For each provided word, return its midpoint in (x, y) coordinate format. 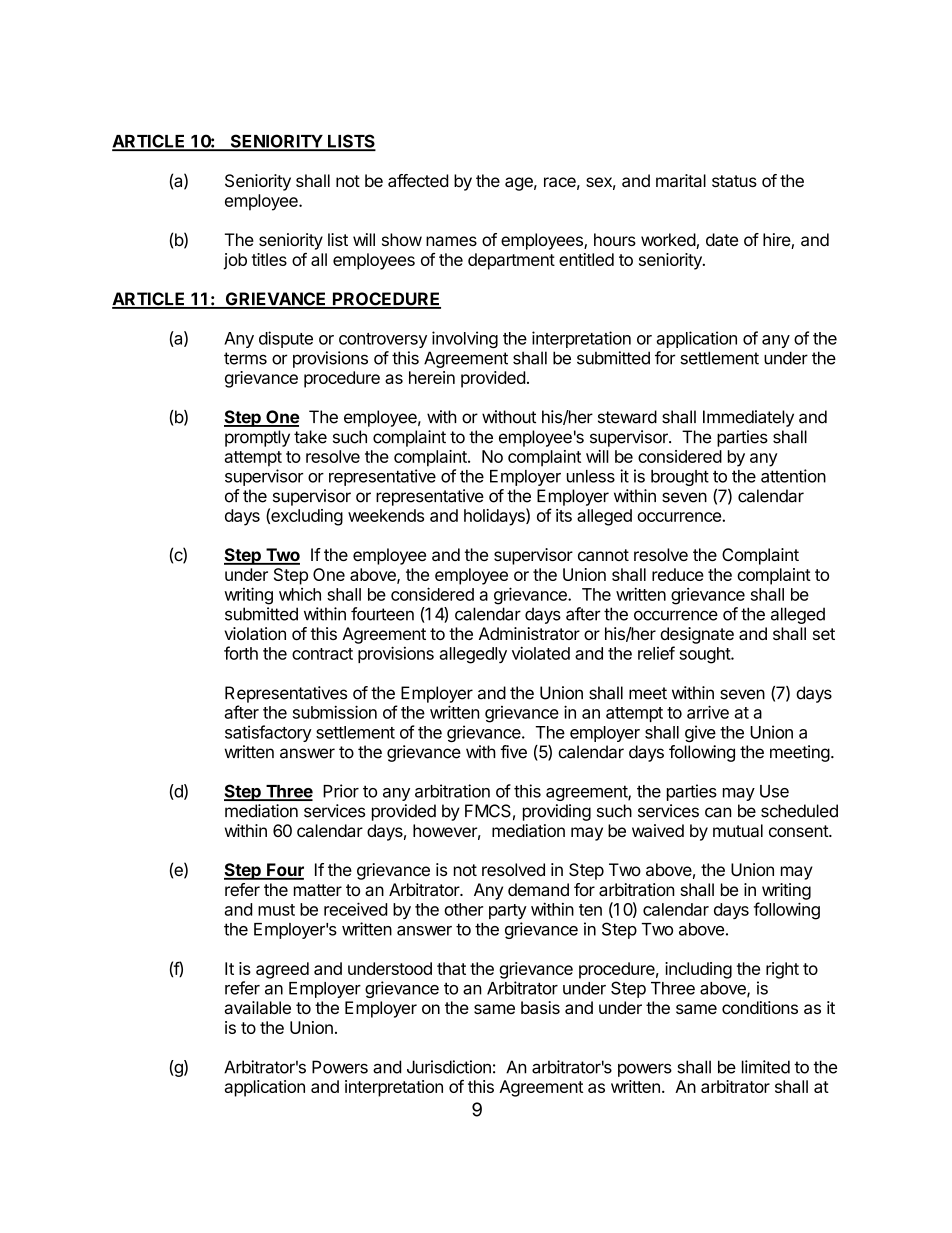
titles (269, 259)
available (258, 1007)
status (734, 181)
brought (680, 478)
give (700, 733)
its (564, 515)
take (310, 437)
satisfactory (268, 733)
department (511, 261)
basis (540, 1007)
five (513, 752)
